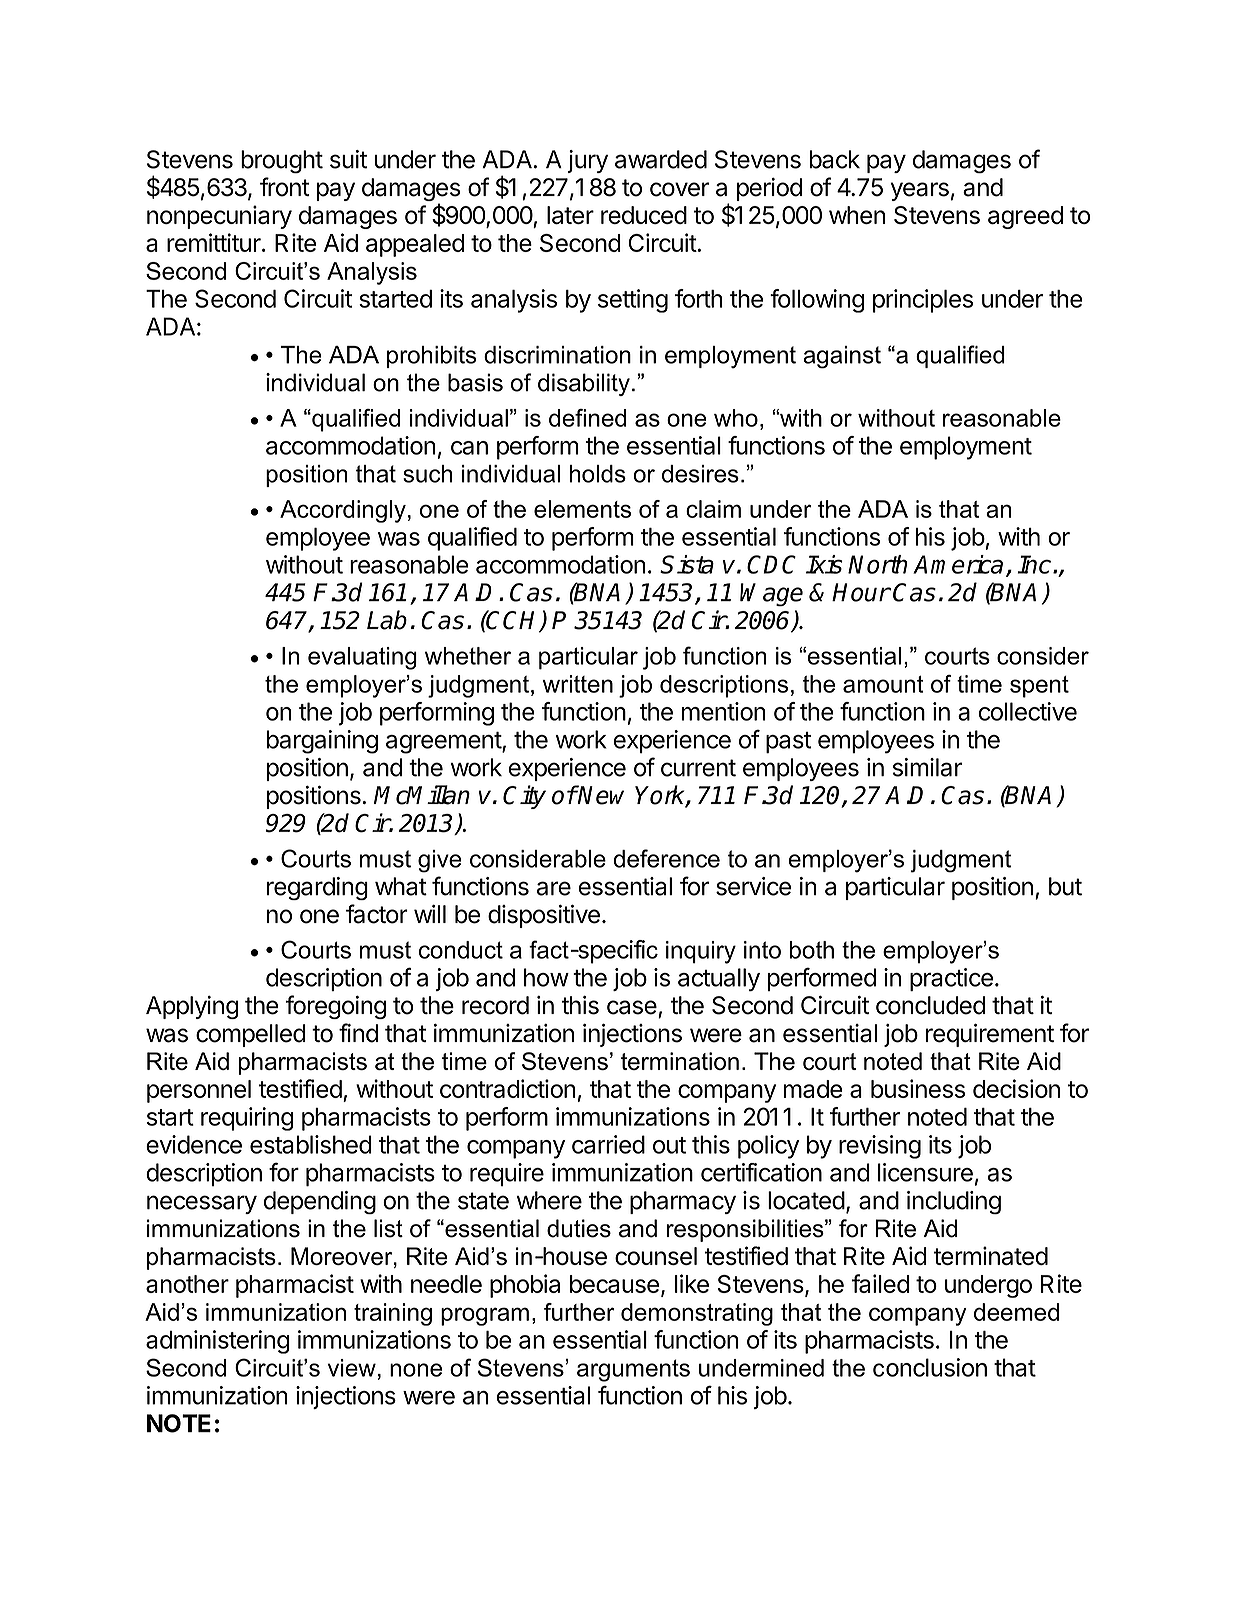  What do you see at coordinates (701, 952) in the page?
I see `inquiry` at bounding box center [701, 952].
